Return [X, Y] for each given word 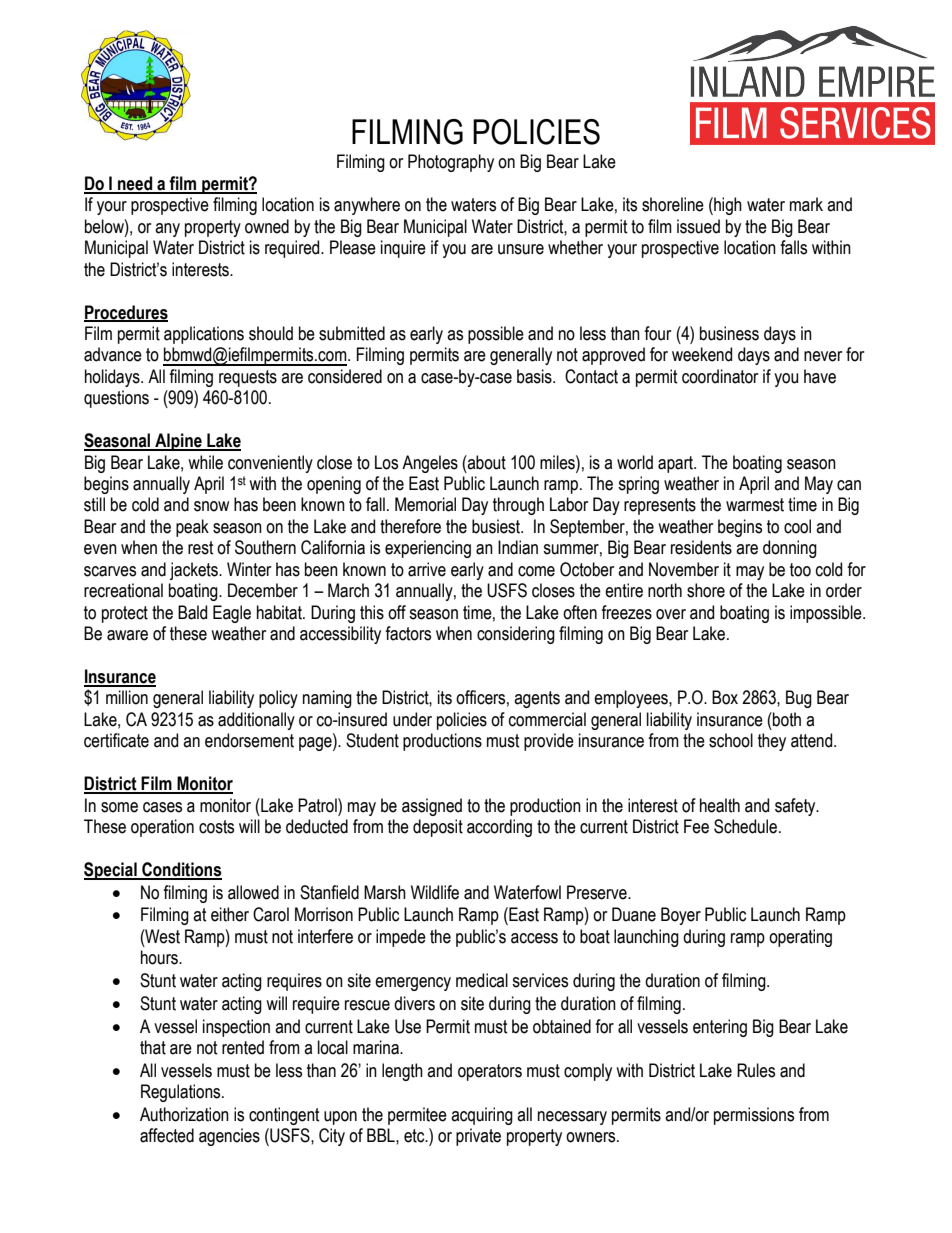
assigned [432, 807]
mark [806, 204]
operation [162, 828]
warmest [755, 505]
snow [211, 506]
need [135, 184]
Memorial [425, 504]
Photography [451, 163]
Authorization [184, 1114]
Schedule [747, 826]
